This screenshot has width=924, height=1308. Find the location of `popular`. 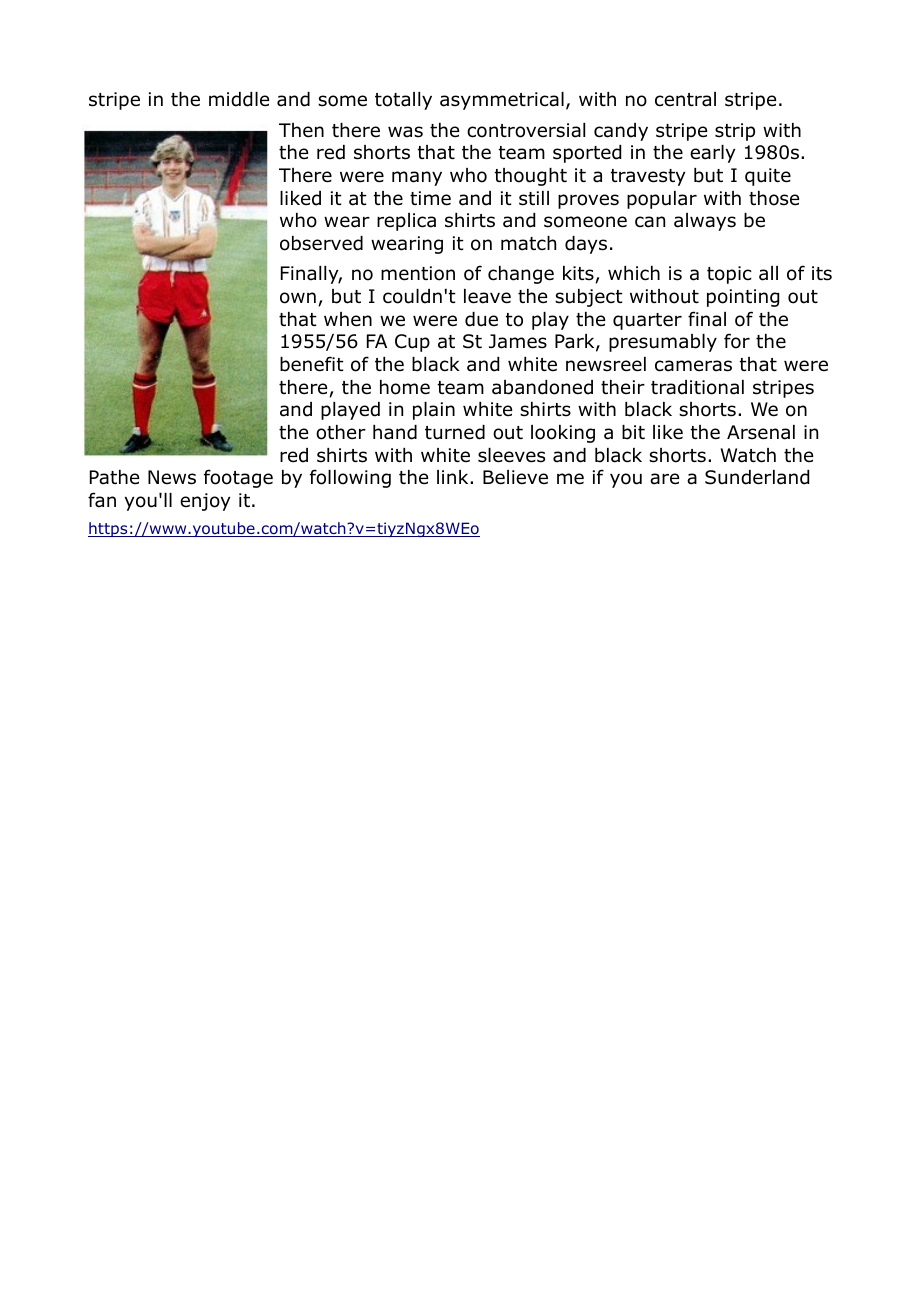

popular is located at coordinates (662, 200).
